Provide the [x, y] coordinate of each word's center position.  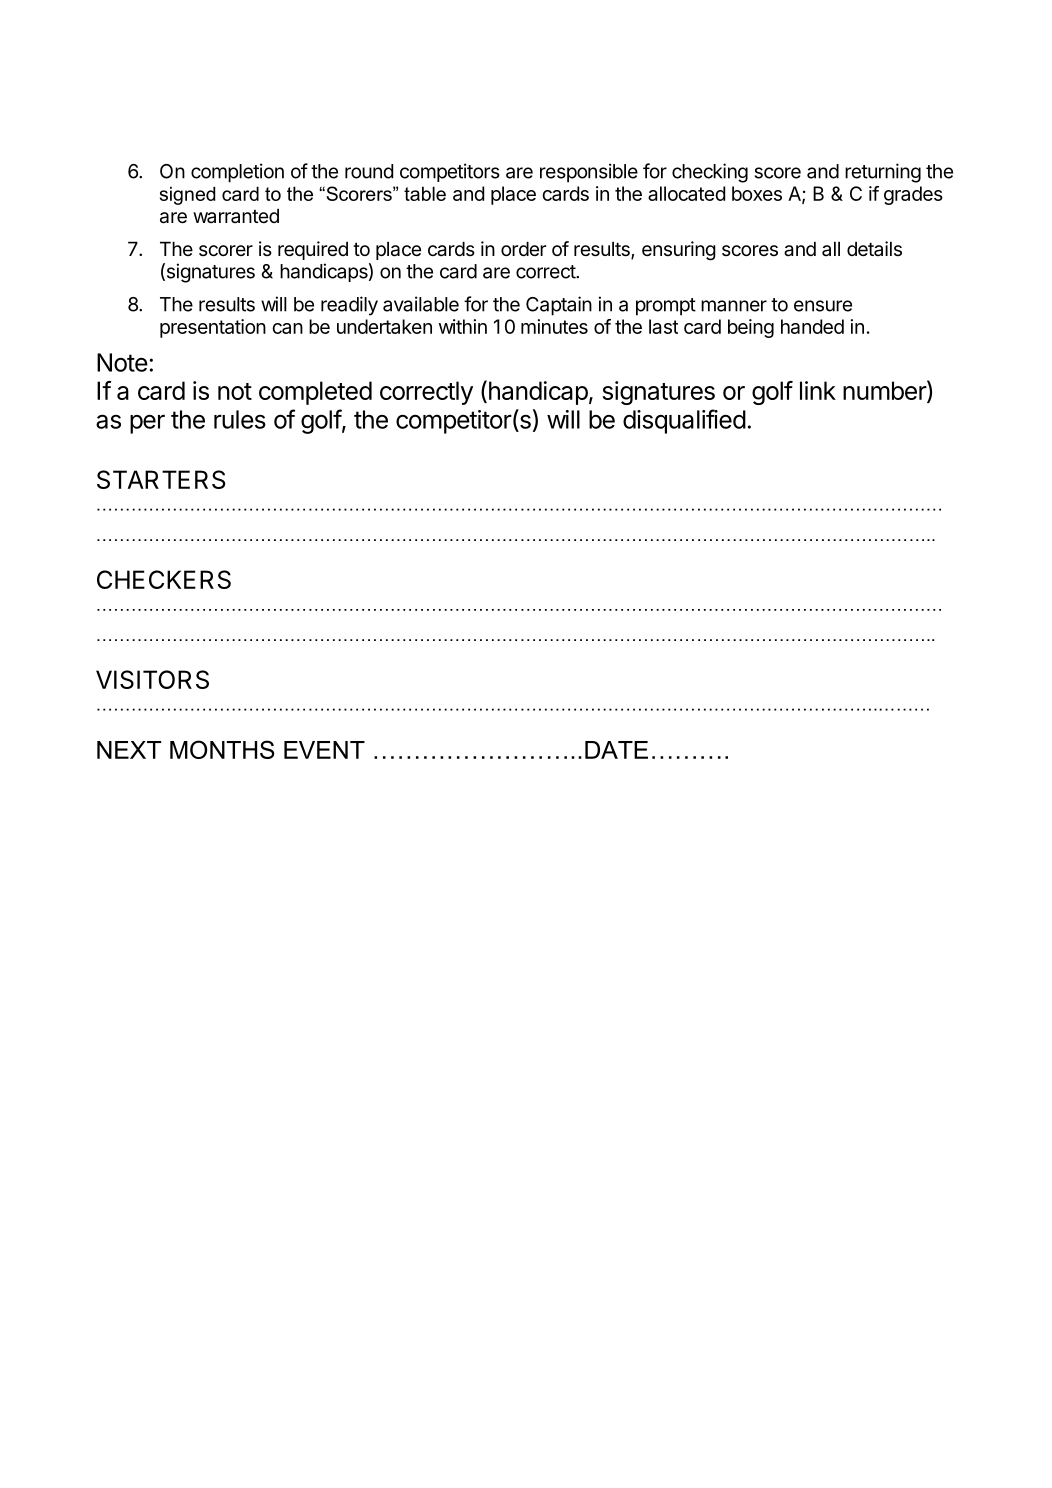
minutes [554, 326]
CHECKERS [164, 579]
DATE [616, 750]
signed [187, 195]
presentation [213, 328]
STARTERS [161, 479]
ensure [823, 306]
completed [315, 393]
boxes [757, 193]
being [751, 328]
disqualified [684, 421]
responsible [589, 173]
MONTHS [222, 749]
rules [240, 419]
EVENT [324, 750]
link [818, 390]
